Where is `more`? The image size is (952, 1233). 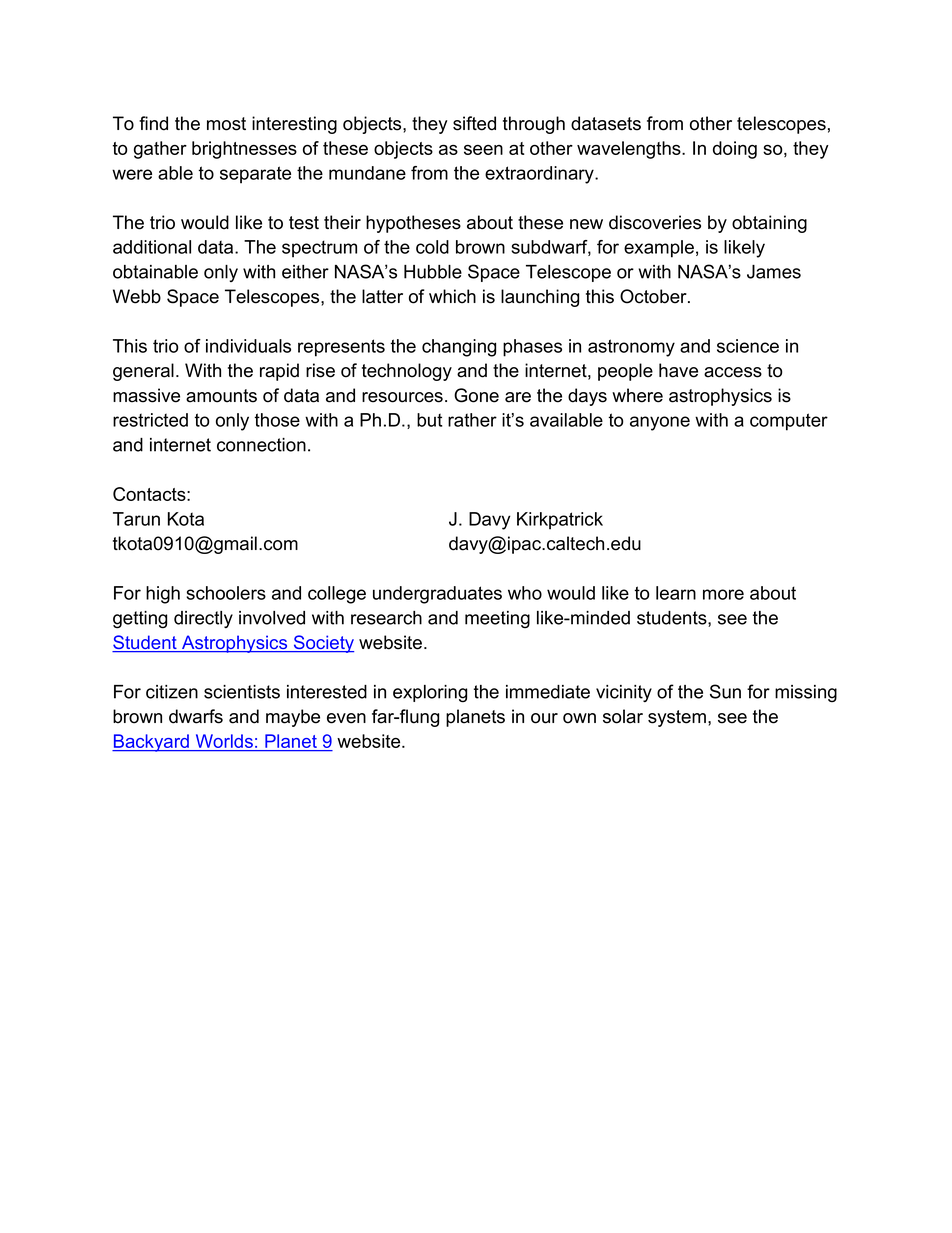 more is located at coordinates (723, 594).
